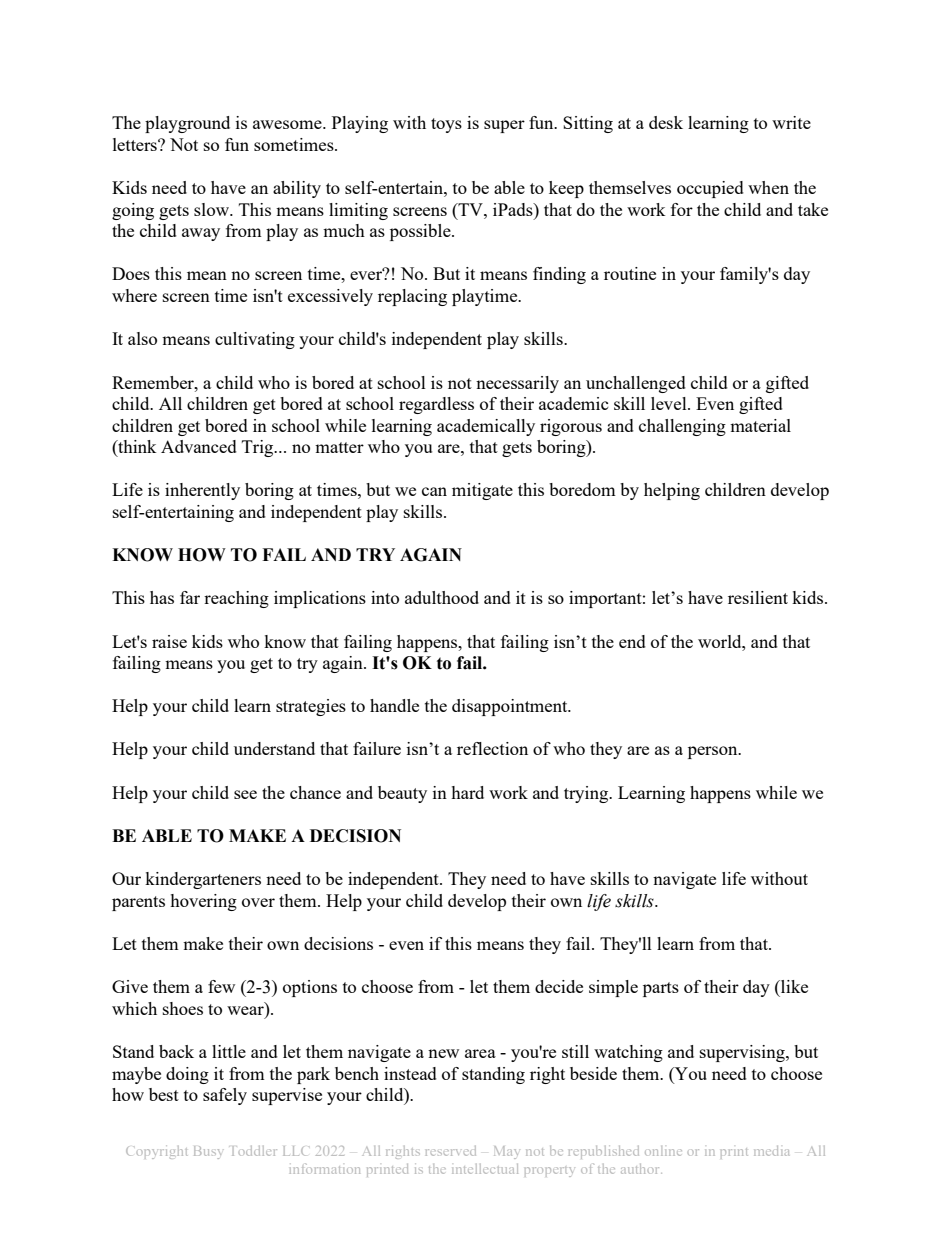 This screenshot has height=1233, width=952. I want to click on resilient, so click(758, 597).
